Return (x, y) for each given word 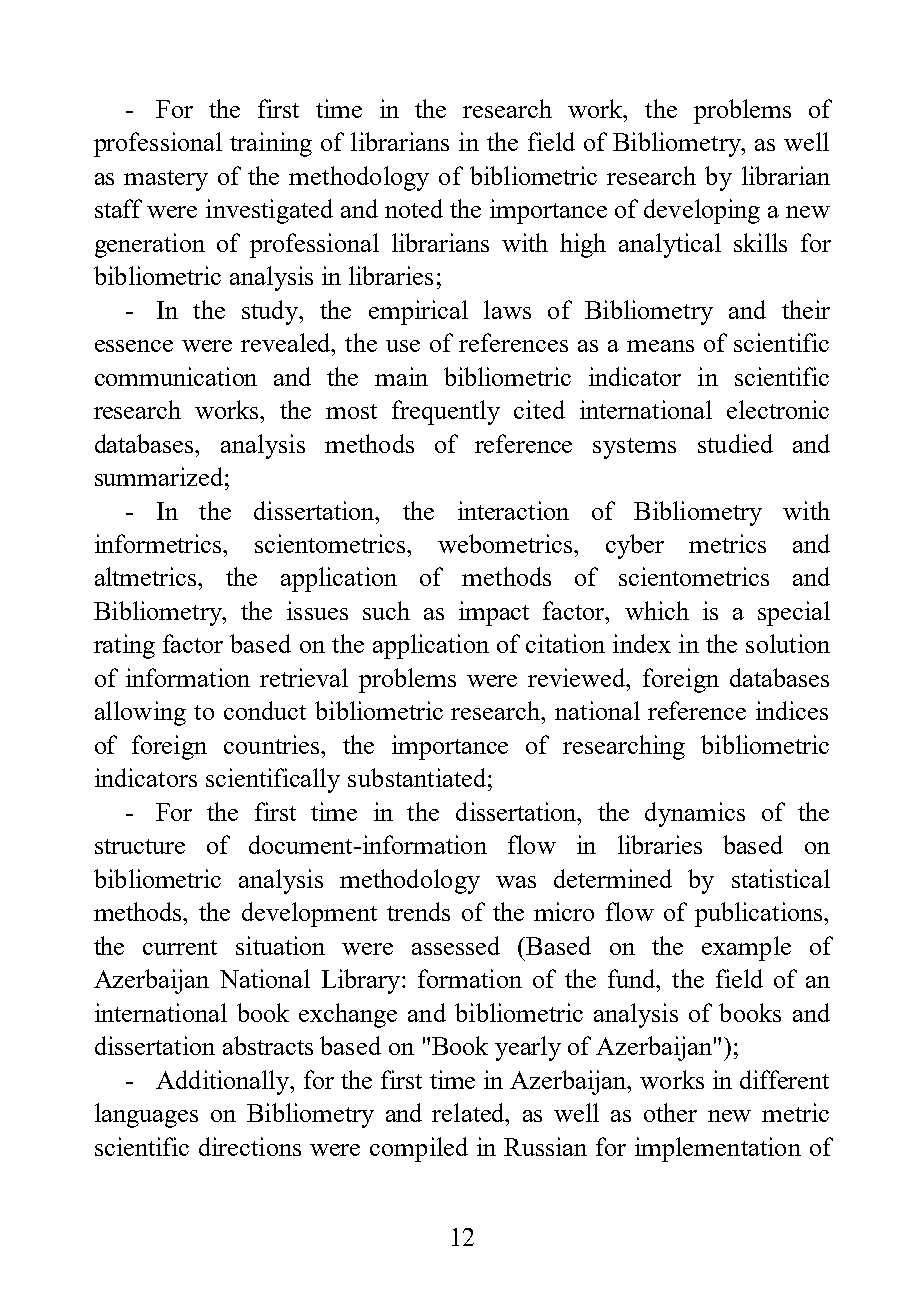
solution (788, 643)
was (516, 882)
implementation (718, 1149)
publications (760, 914)
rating (124, 646)
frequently (446, 412)
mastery (166, 180)
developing (702, 211)
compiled (419, 1149)
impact (494, 613)
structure (140, 846)
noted (414, 208)
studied (735, 443)
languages (146, 1115)
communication (176, 376)
